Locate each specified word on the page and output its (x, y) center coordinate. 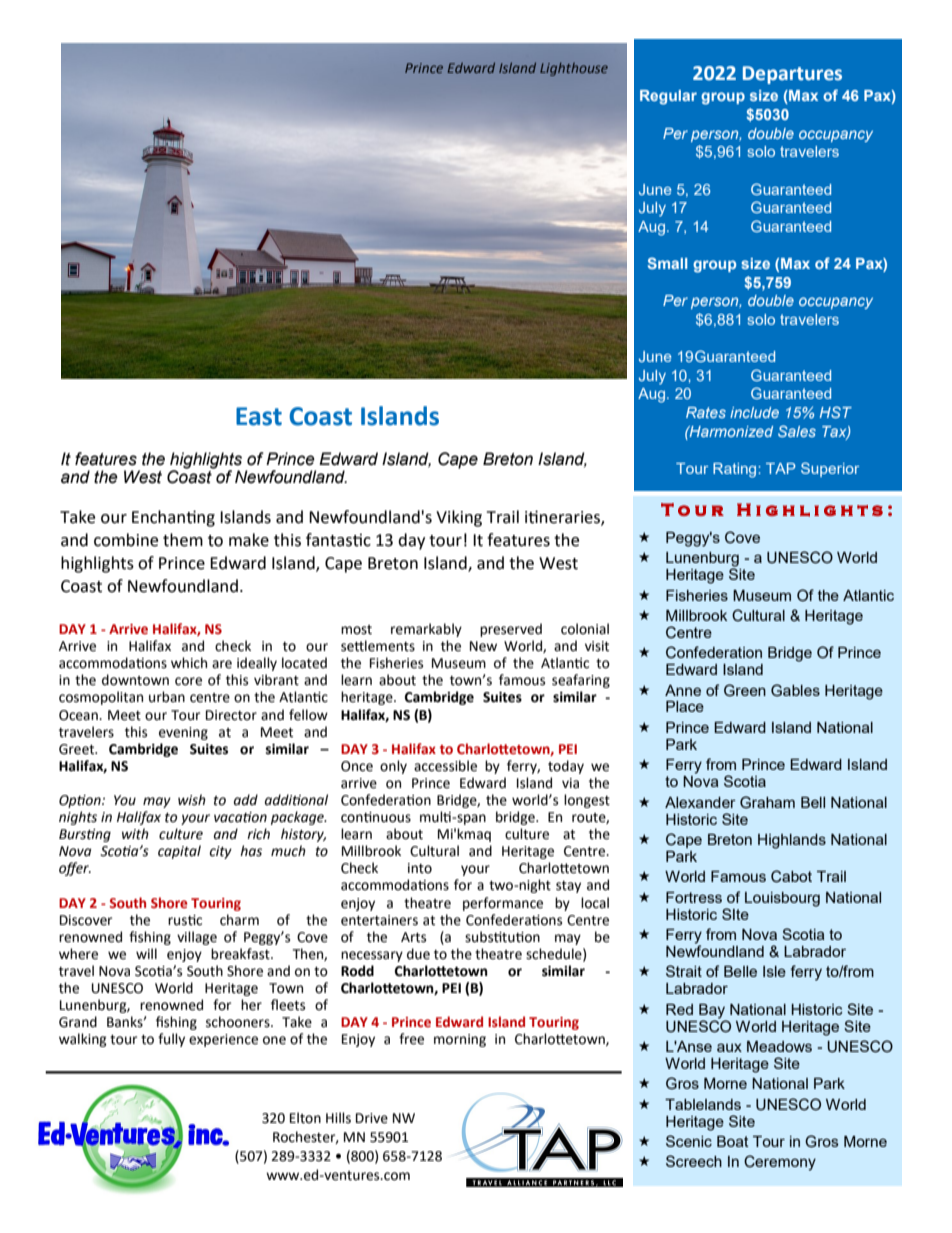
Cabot (791, 876)
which (189, 663)
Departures (792, 75)
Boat (733, 1141)
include (754, 412)
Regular (668, 97)
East (259, 416)
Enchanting (173, 518)
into (420, 868)
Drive (372, 1118)
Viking (459, 518)
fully (171, 1040)
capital (179, 852)
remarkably (426, 630)
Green (745, 690)
